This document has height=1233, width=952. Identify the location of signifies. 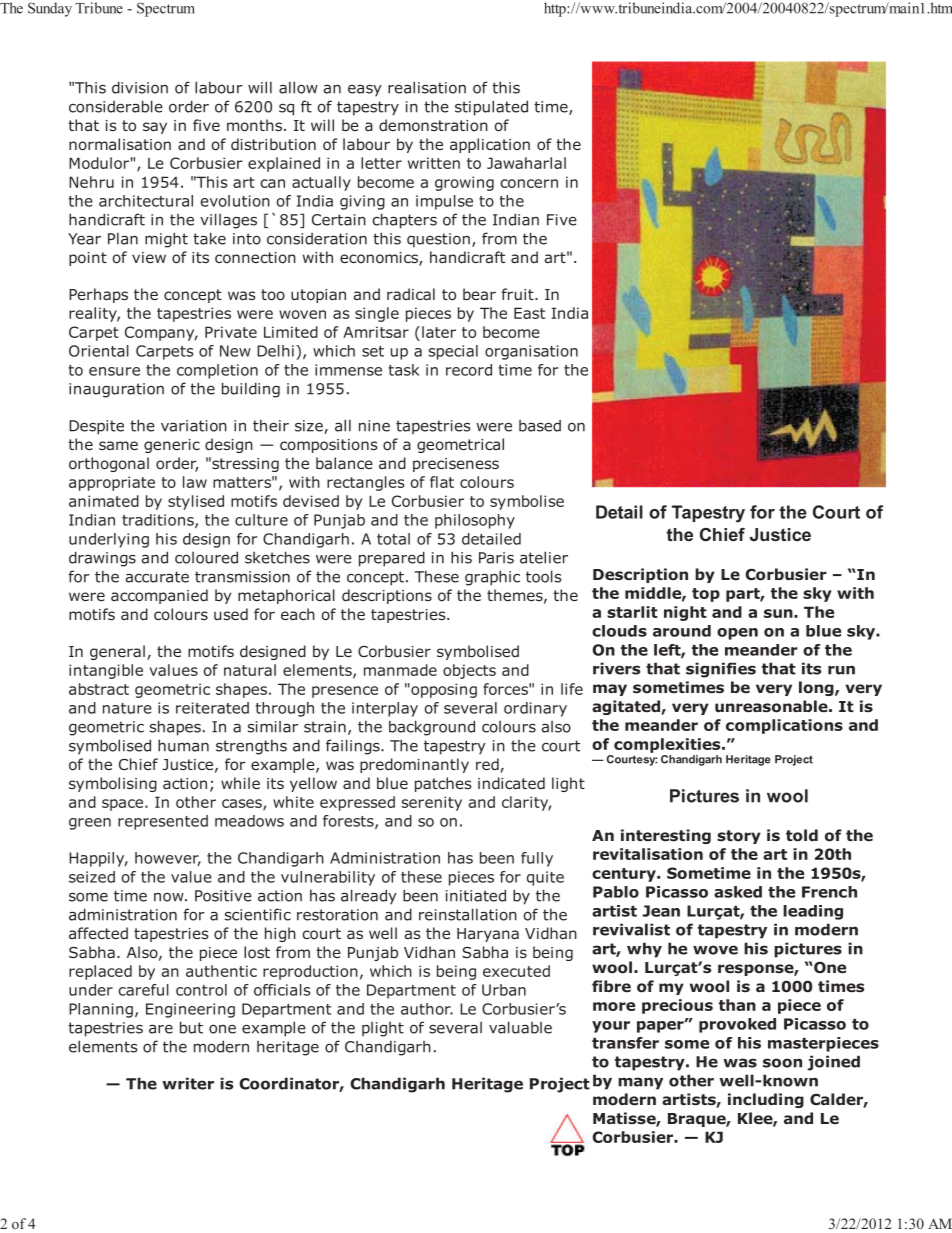
(721, 670).
